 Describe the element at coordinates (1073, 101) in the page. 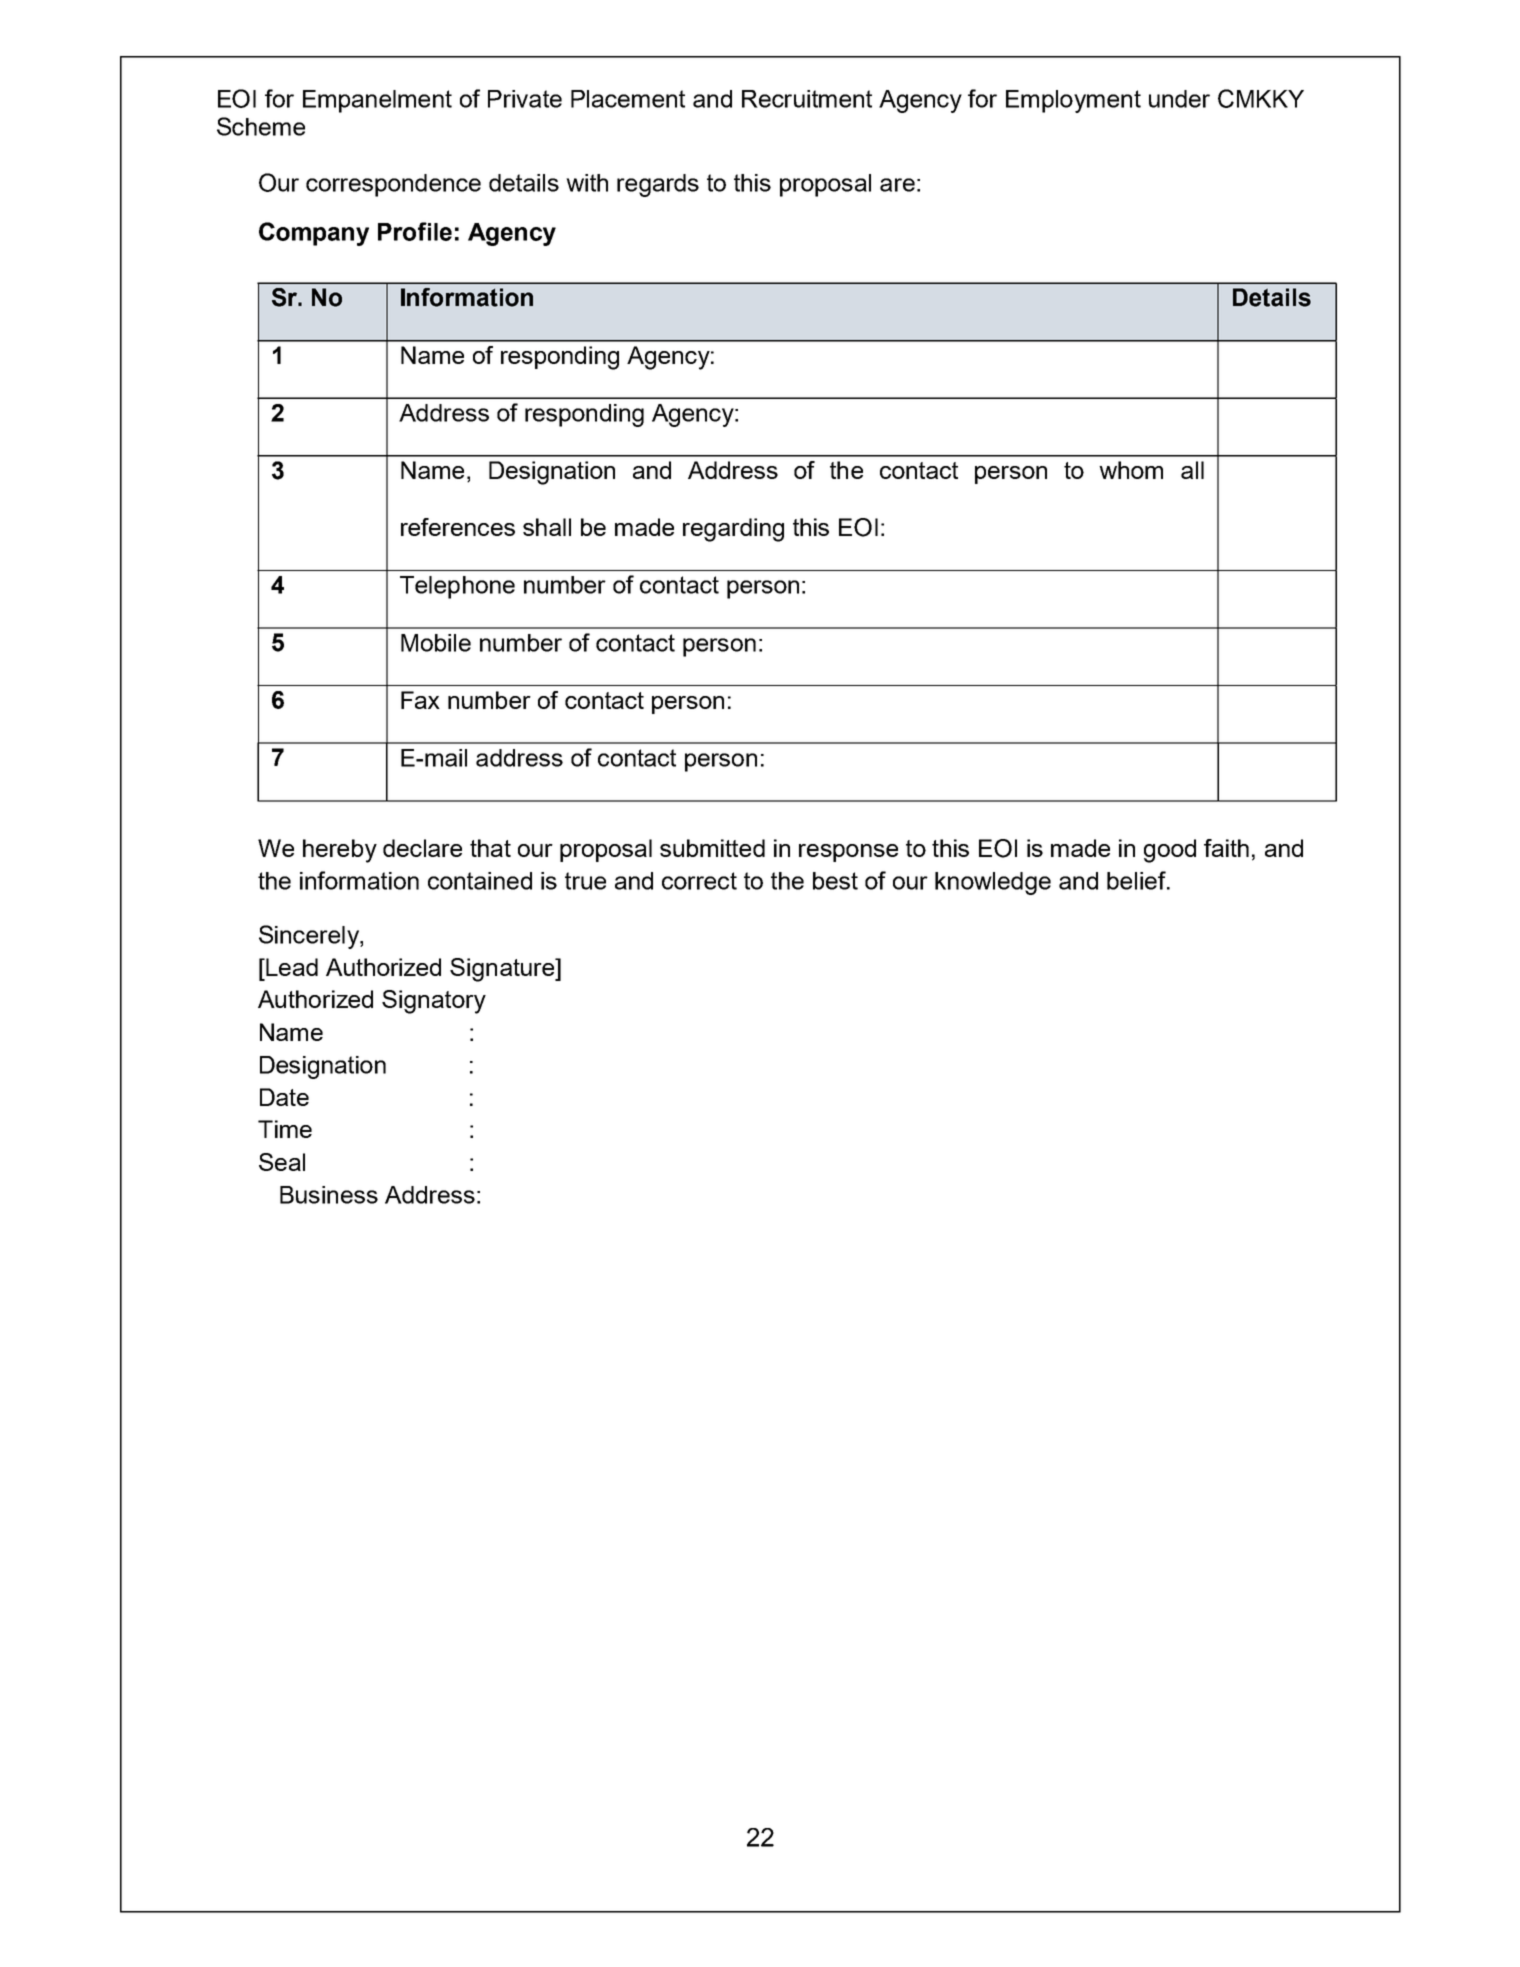

I see `Employment` at that location.
